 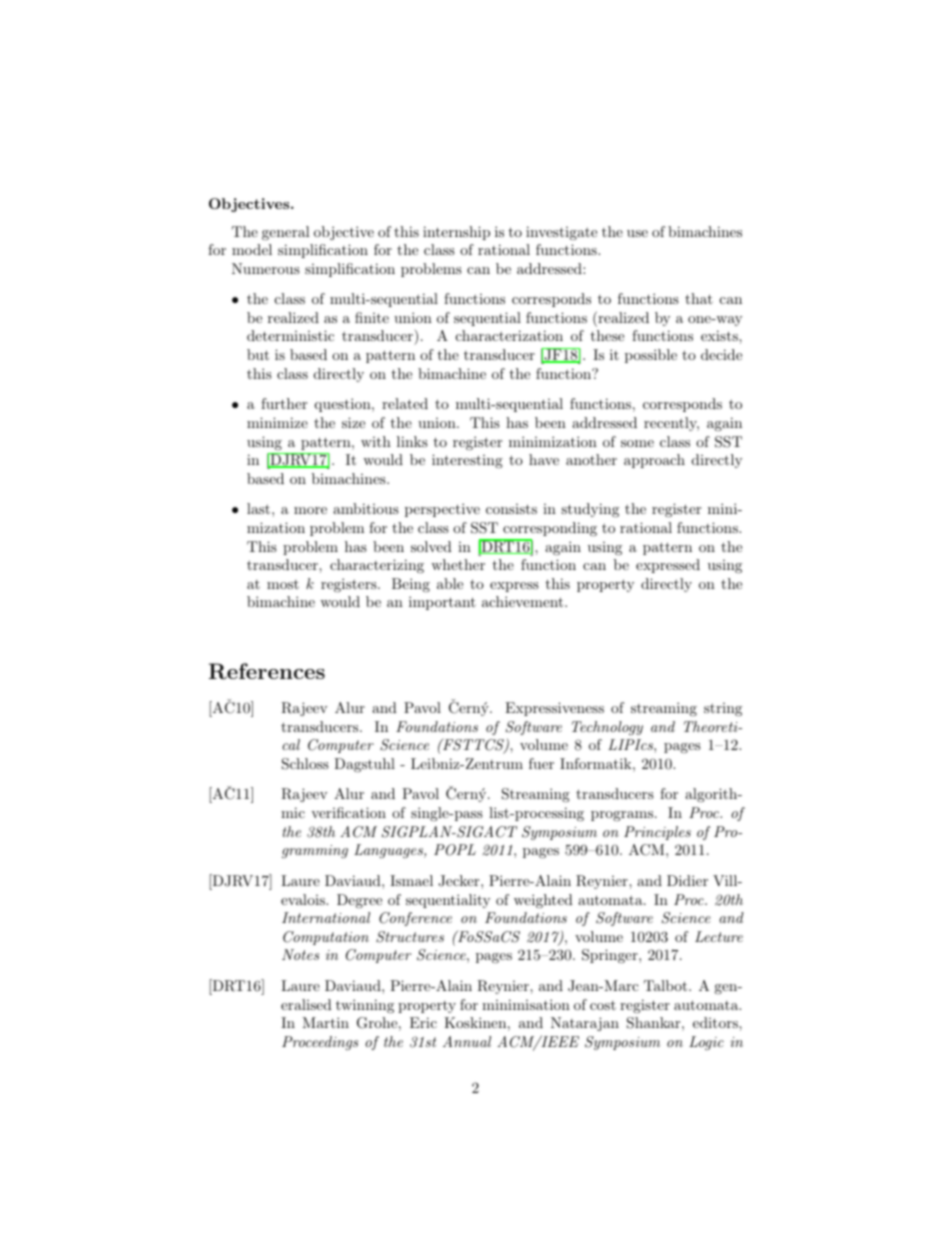 What do you see at coordinates (310, 510) in the document?
I see `more` at bounding box center [310, 510].
